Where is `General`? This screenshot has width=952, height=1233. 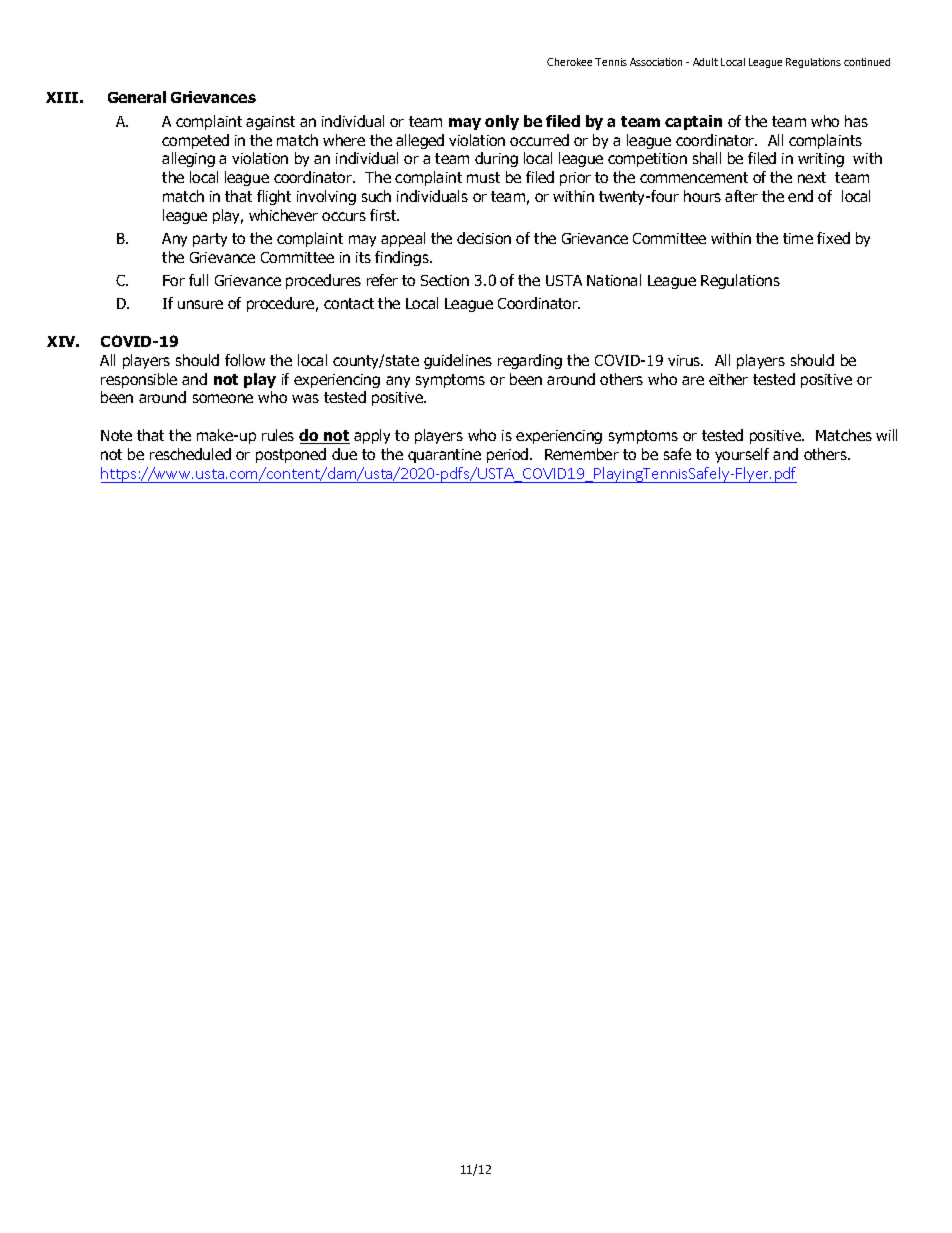
General is located at coordinates (137, 97).
